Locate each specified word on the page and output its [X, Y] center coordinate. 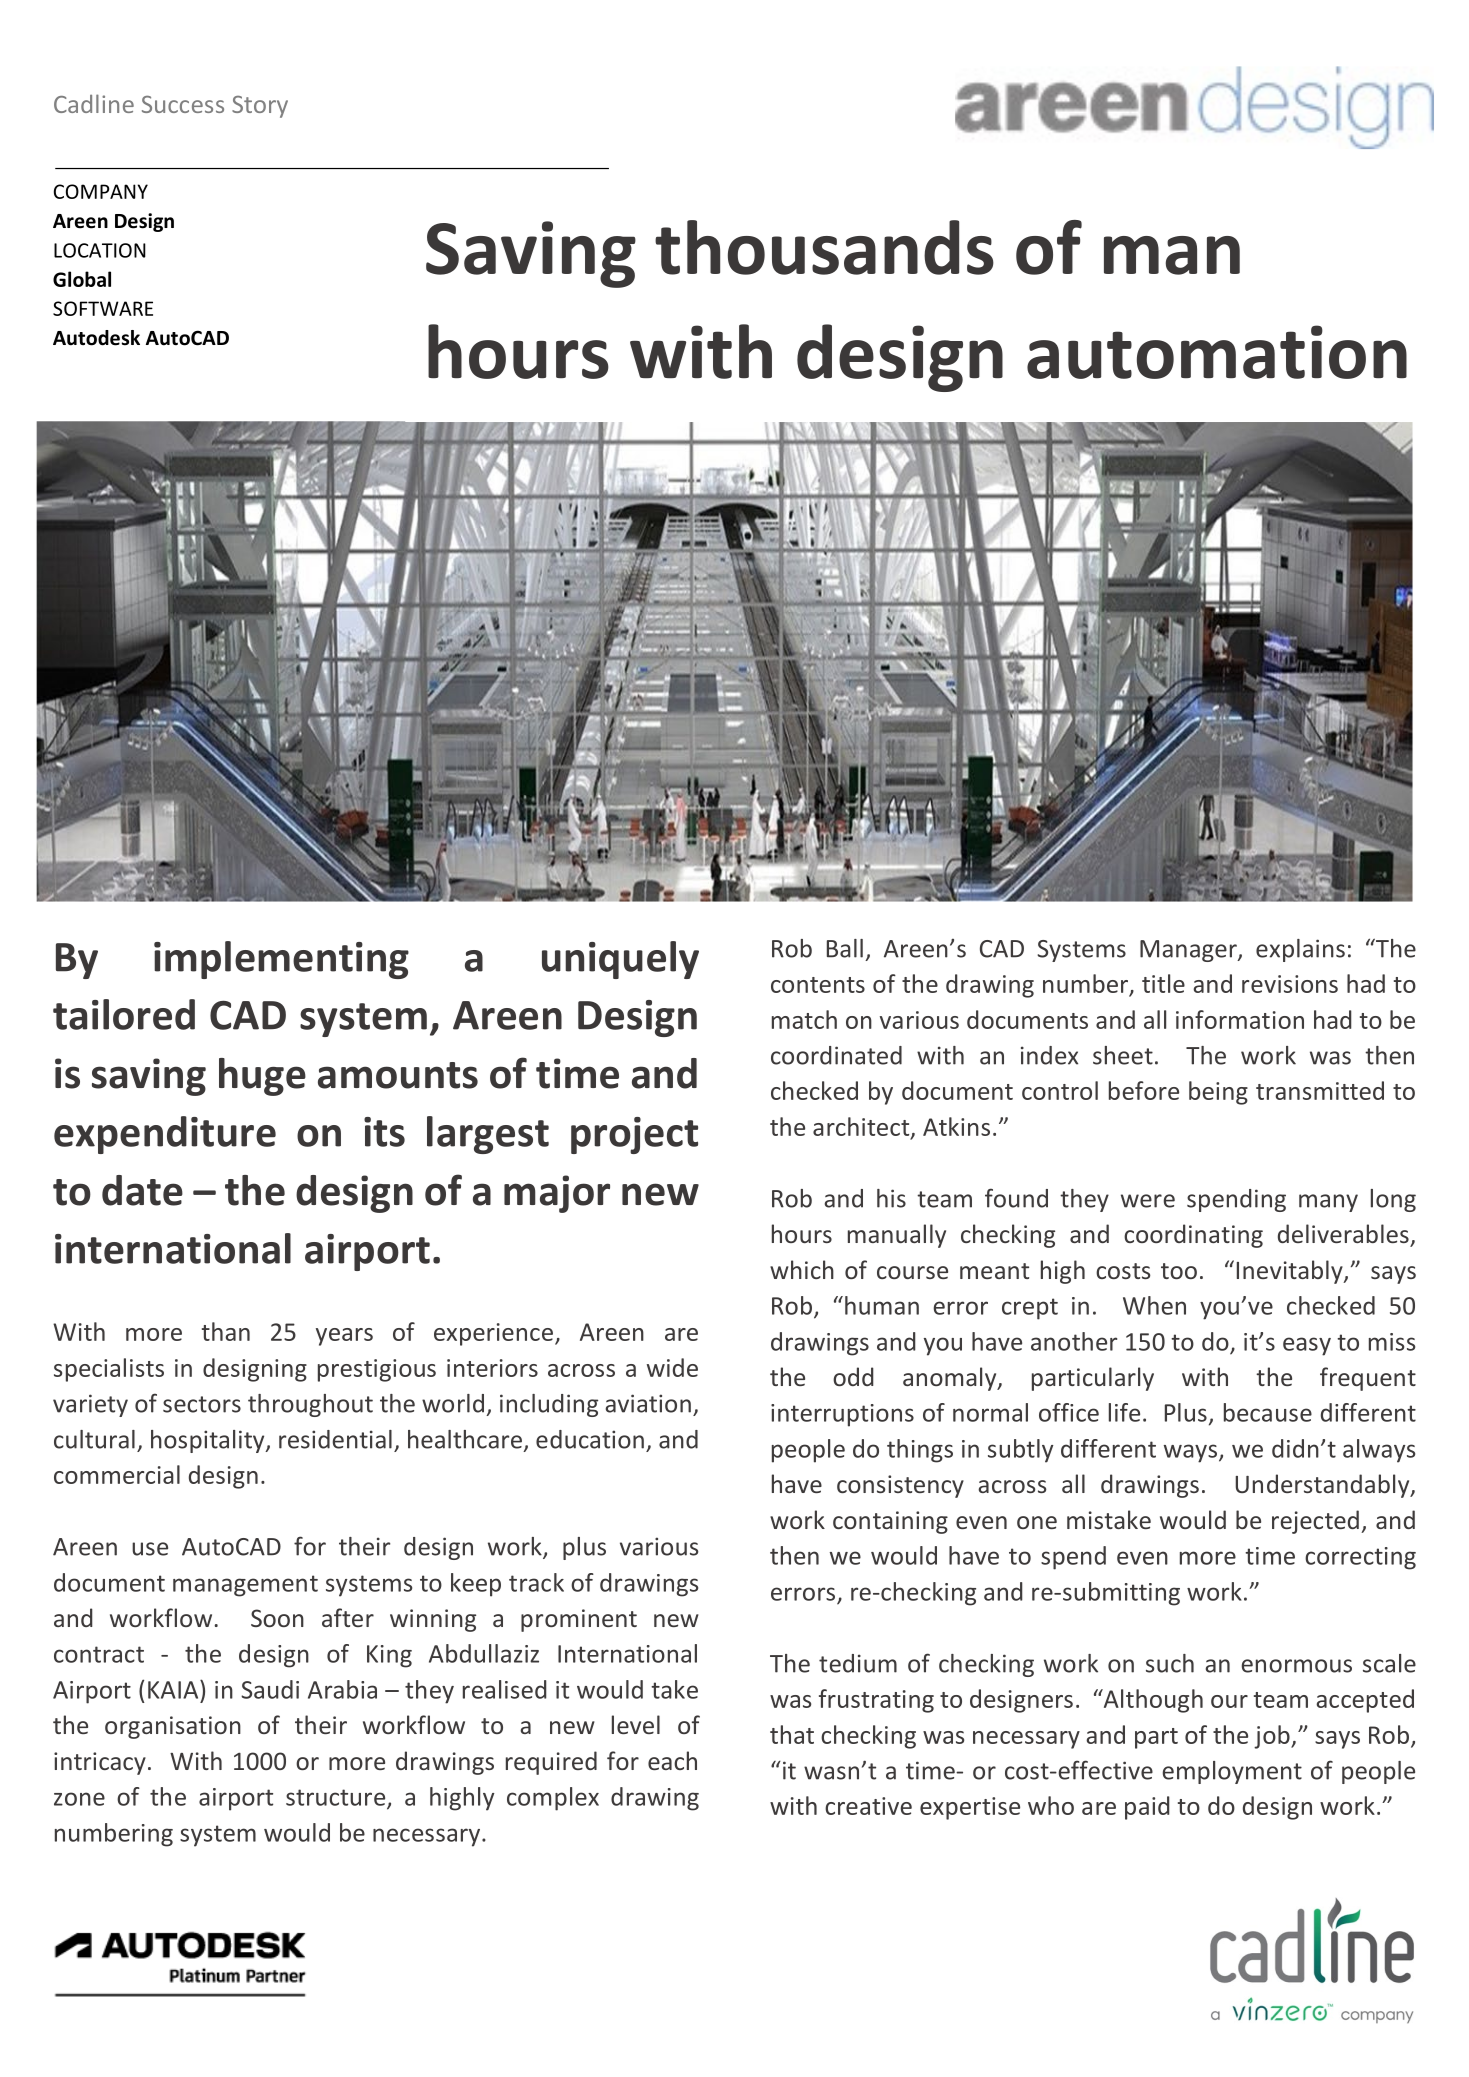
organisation [173, 1727]
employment [1232, 1772]
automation [1217, 352]
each [672, 1760]
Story [260, 107]
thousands [824, 247]
